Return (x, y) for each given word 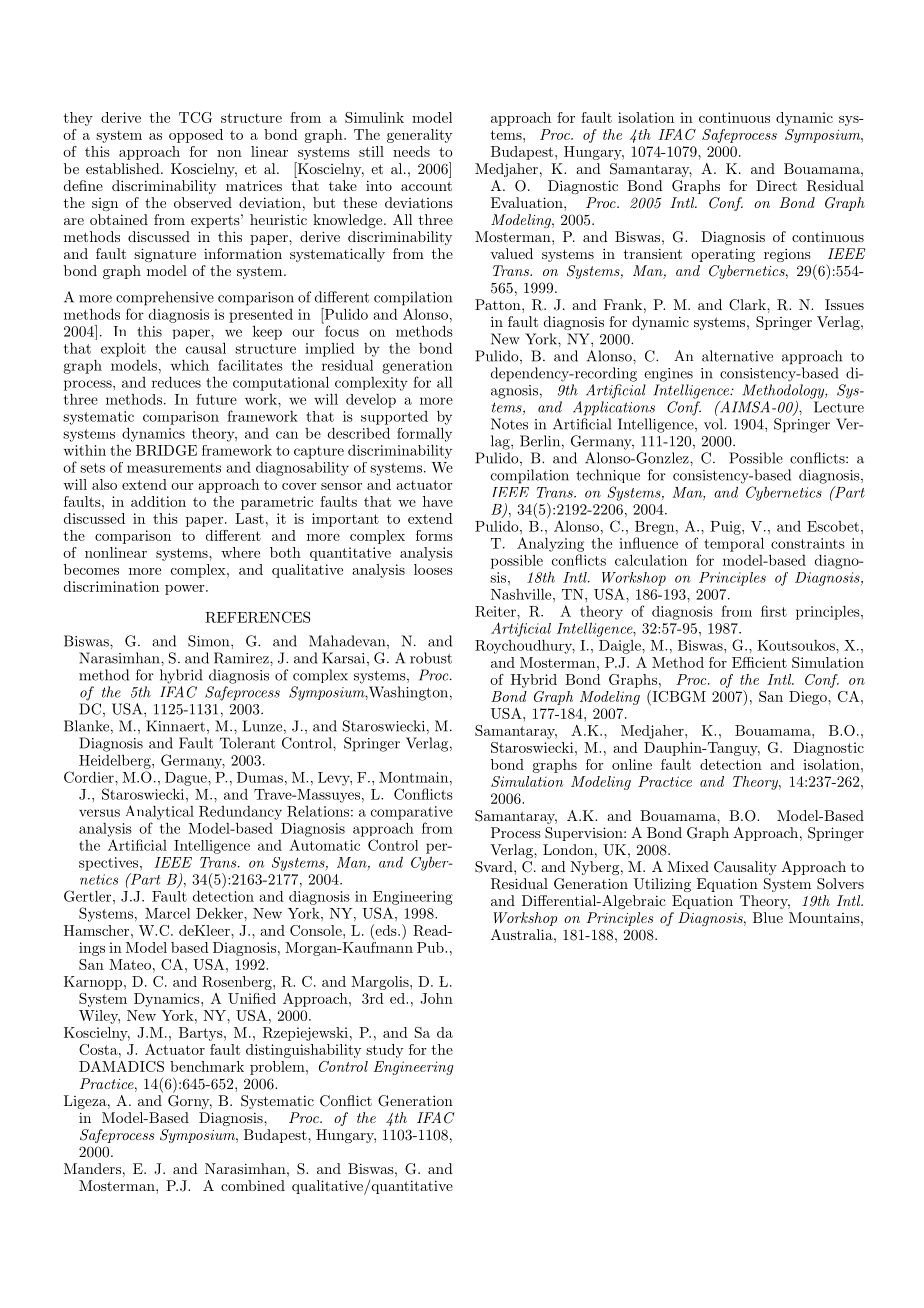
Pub (431, 947)
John (436, 998)
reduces (176, 382)
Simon (210, 641)
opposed (196, 136)
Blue (768, 917)
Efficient (759, 662)
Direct (776, 185)
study (384, 1051)
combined (253, 1185)
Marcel (167, 913)
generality (419, 136)
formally (424, 434)
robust (431, 658)
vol (714, 424)
